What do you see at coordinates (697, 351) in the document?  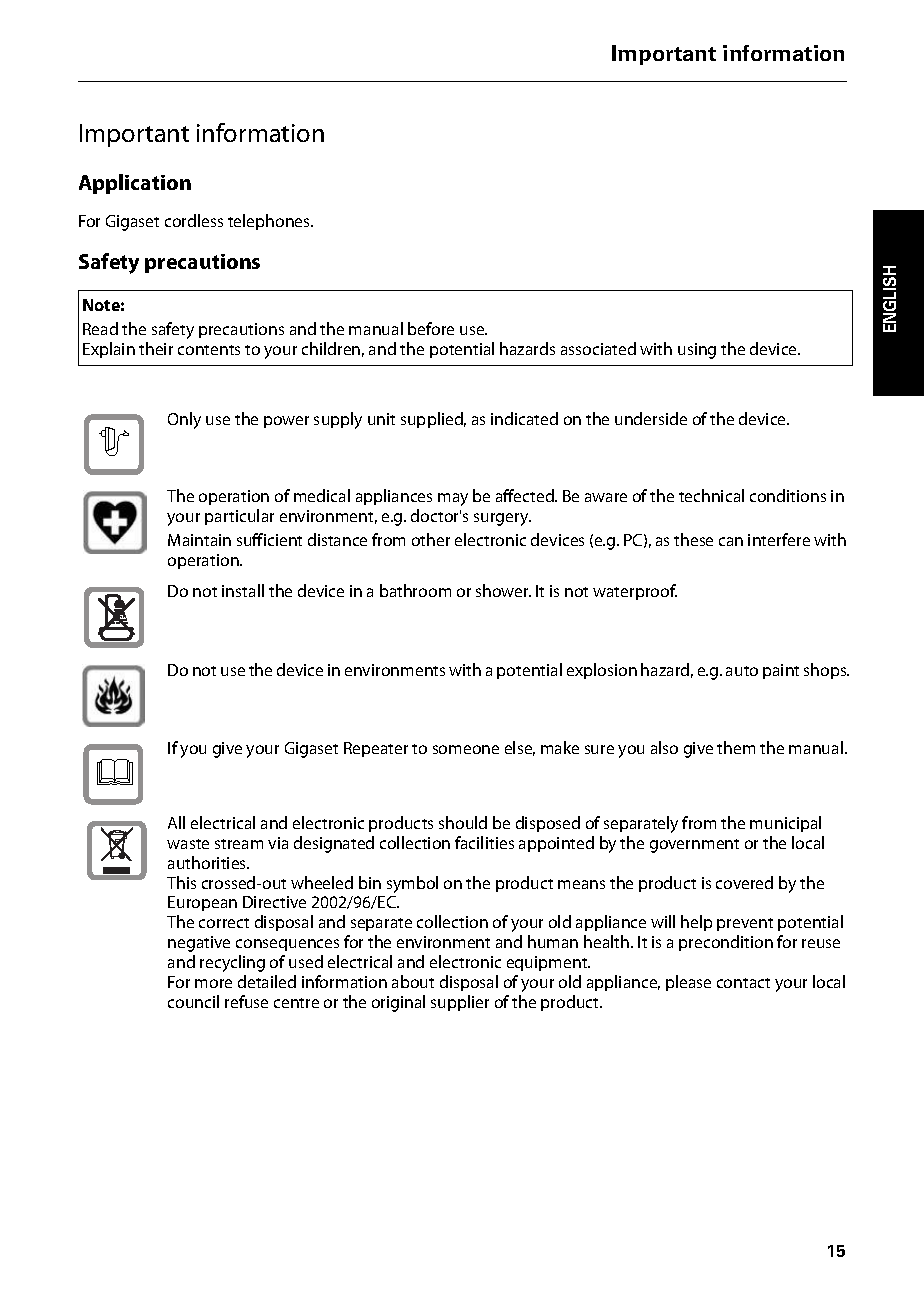 I see `using` at bounding box center [697, 351].
